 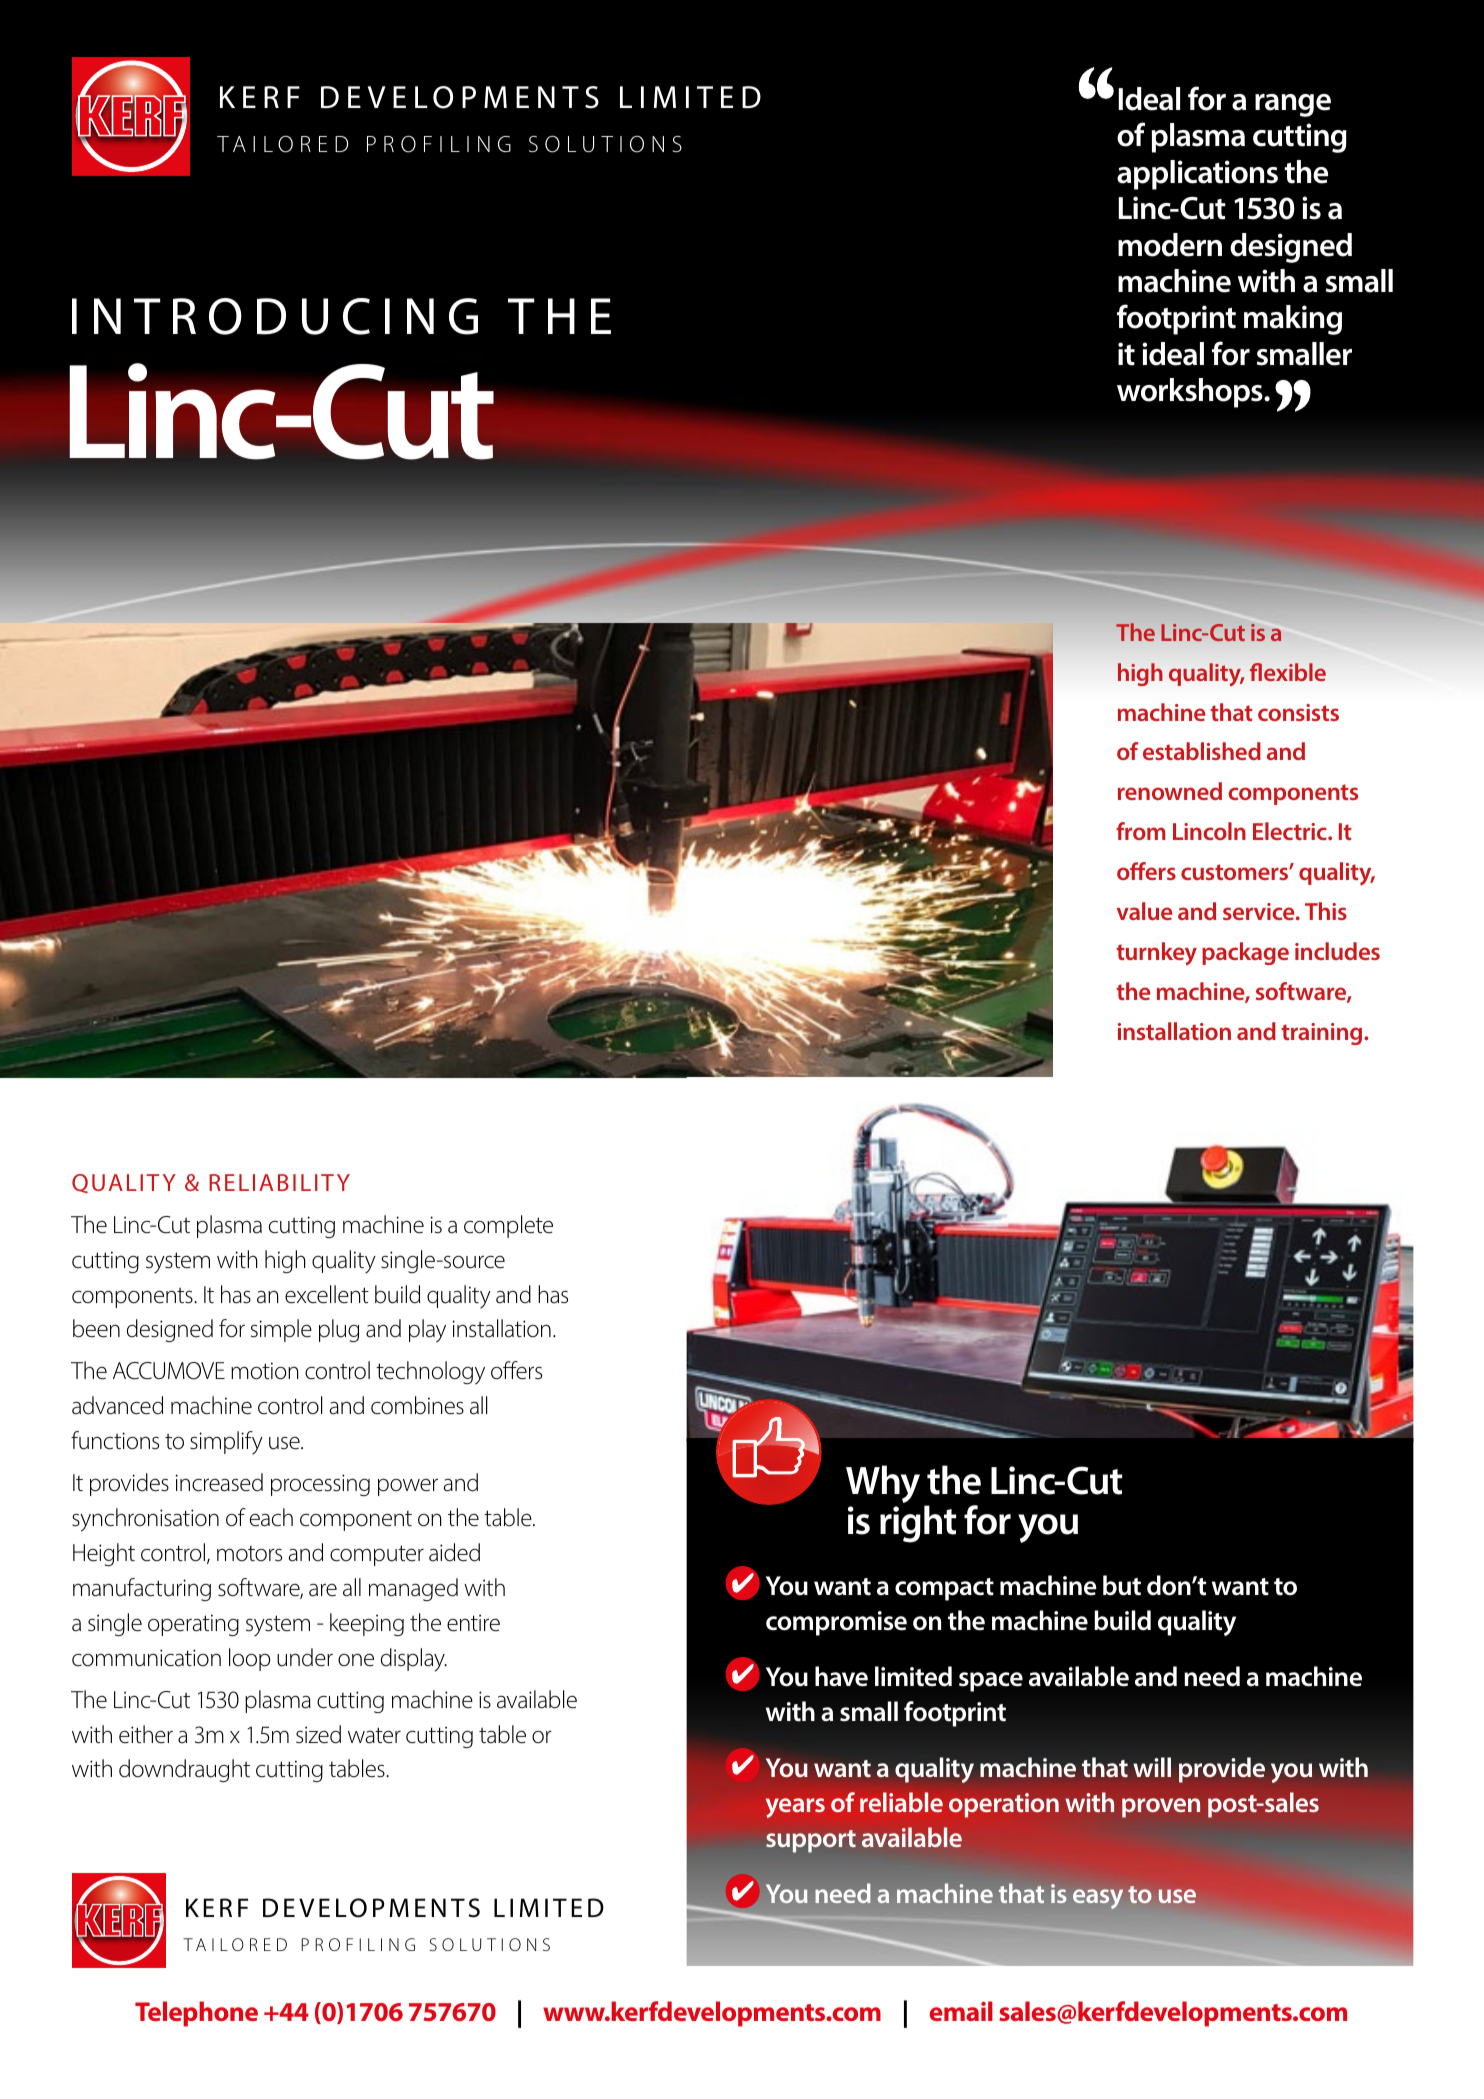 What do you see at coordinates (1170, 245) in the image?
I see `modern` at bounding box center [1170, 245].
